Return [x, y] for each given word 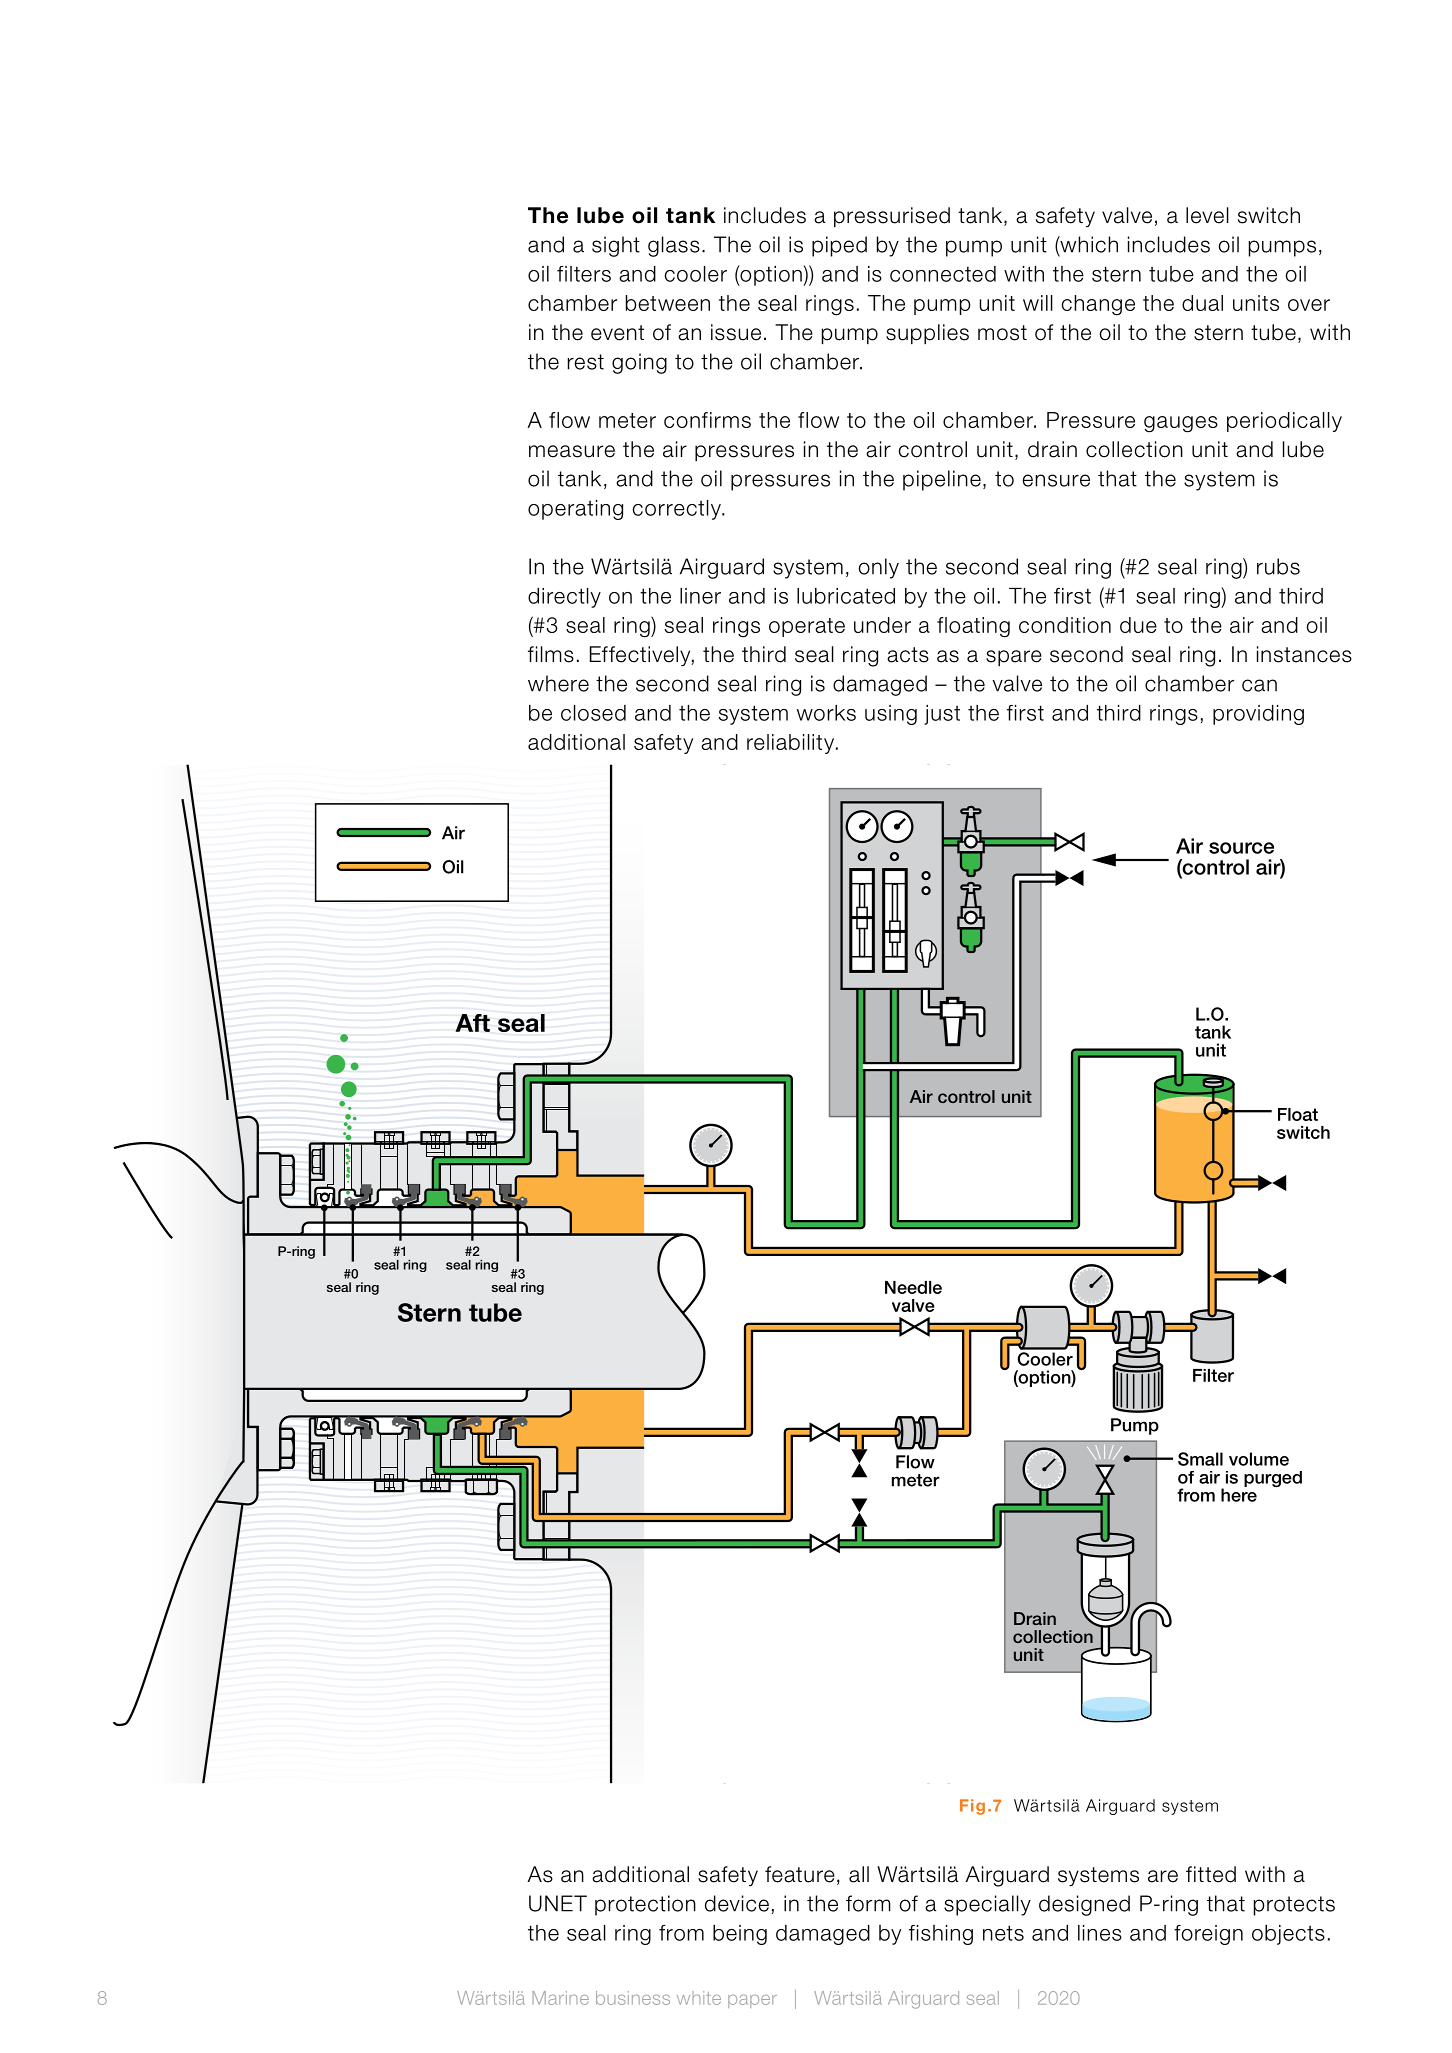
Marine [560, 1998]
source [1241, 848]
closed [593, 713]
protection [645, 1905]
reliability [792, 744]
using [891, 715]
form [868, 1903]
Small [1200, 1459]
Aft [472, 1023]
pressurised [892, 217]
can [1259, 685]
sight [616, 246]
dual [1202, 303]
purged [1273, 1479]
